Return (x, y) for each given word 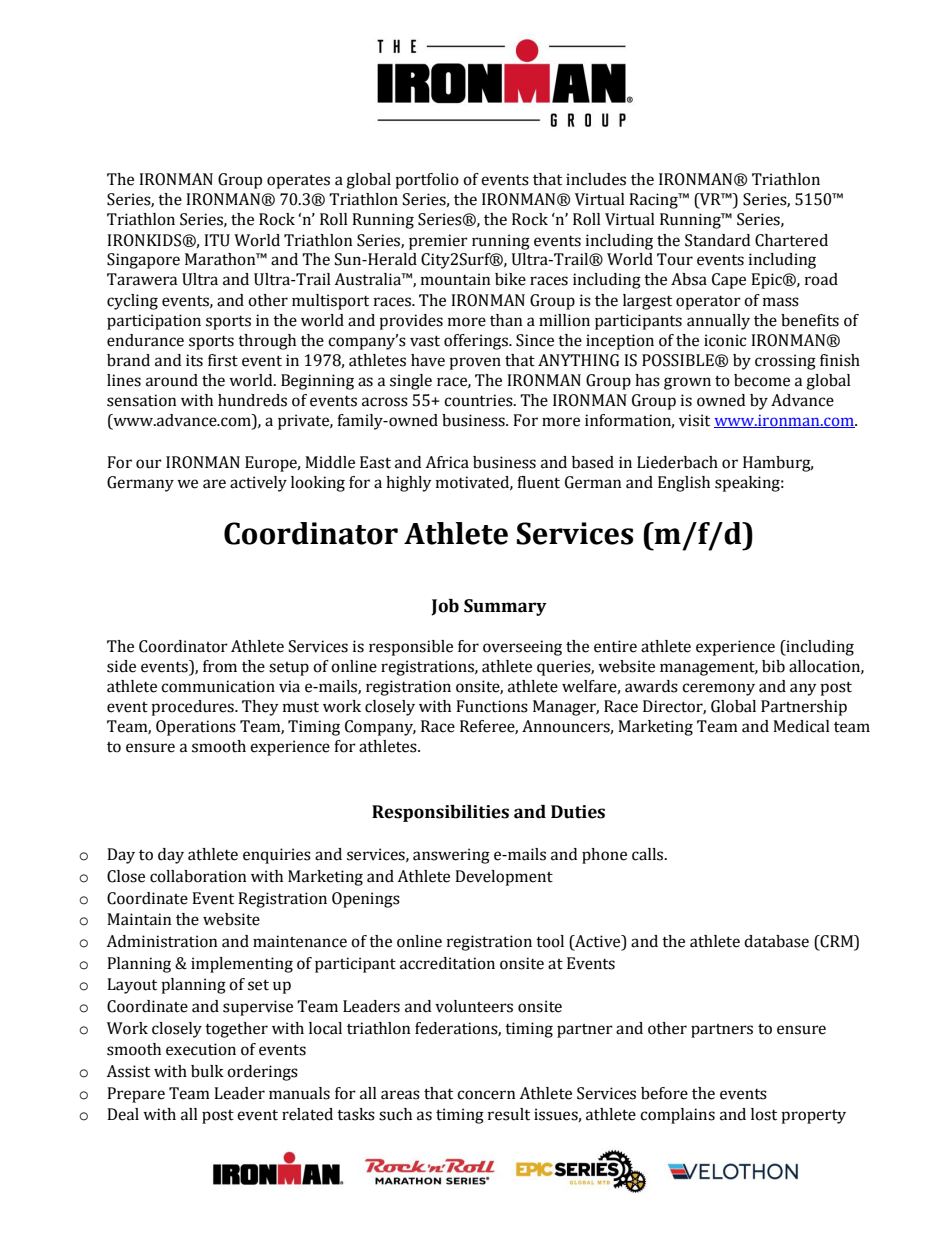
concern (486, 1095)
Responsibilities (440, 813)
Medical (801, 726)
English (684, 484)
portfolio (427, 181)
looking (318, 484)
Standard (717, 240)
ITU (217, 240)
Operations (196, 728)
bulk (207, 1071)
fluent (538, 482)
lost (764, 1114)
